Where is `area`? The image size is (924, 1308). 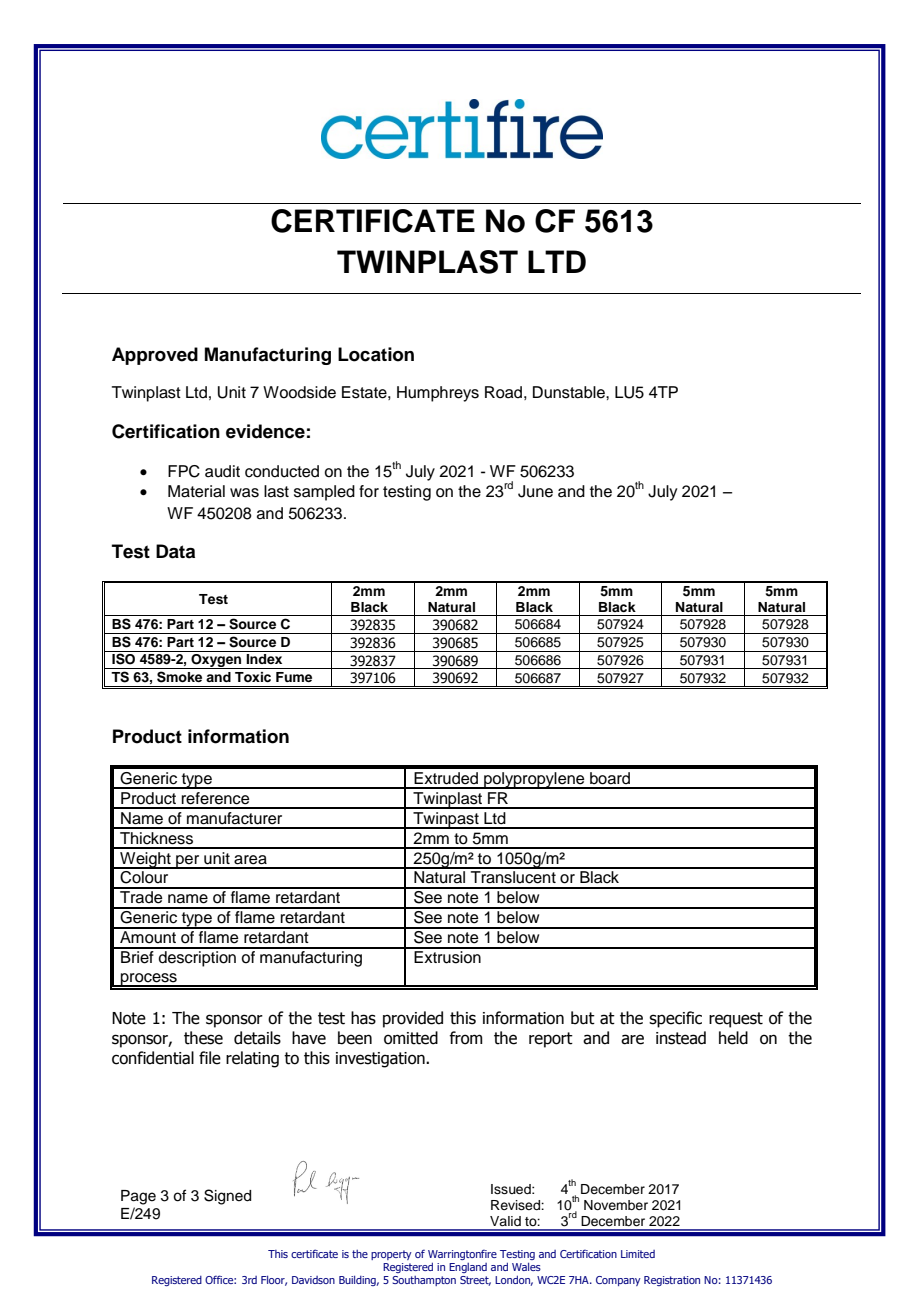 area is located at coordinates (250, 860).
